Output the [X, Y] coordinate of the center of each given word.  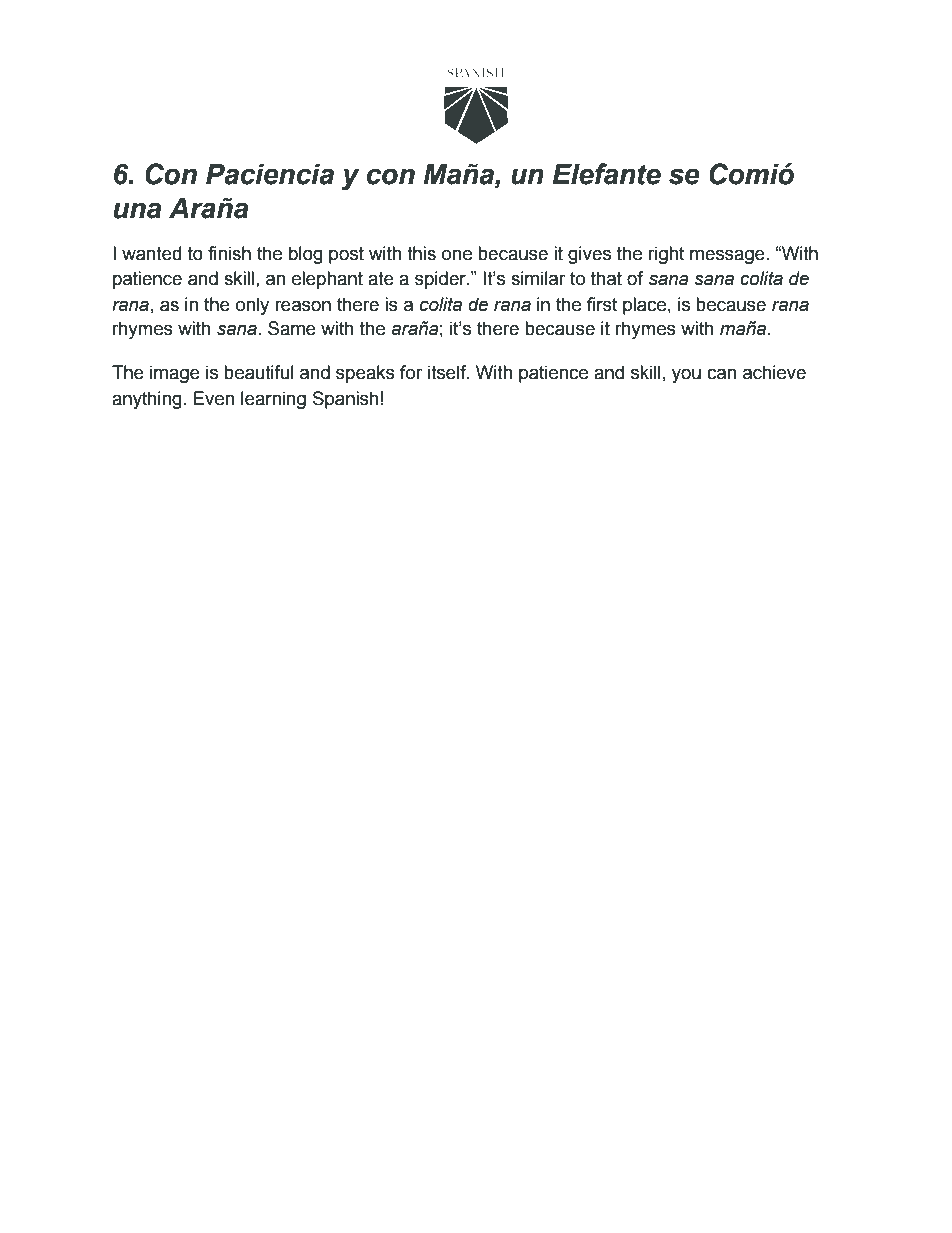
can [721, 374]
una [137, 210]
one [457, 255]
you [686, 375]
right [666, 255]
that [606, 278]
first [602, 304]
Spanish [346, 400]
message [728, 256]
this [421, 253]
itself [448, 372]
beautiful [259, 372]
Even [214, 398]
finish [229, 253]
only [252, 306]
